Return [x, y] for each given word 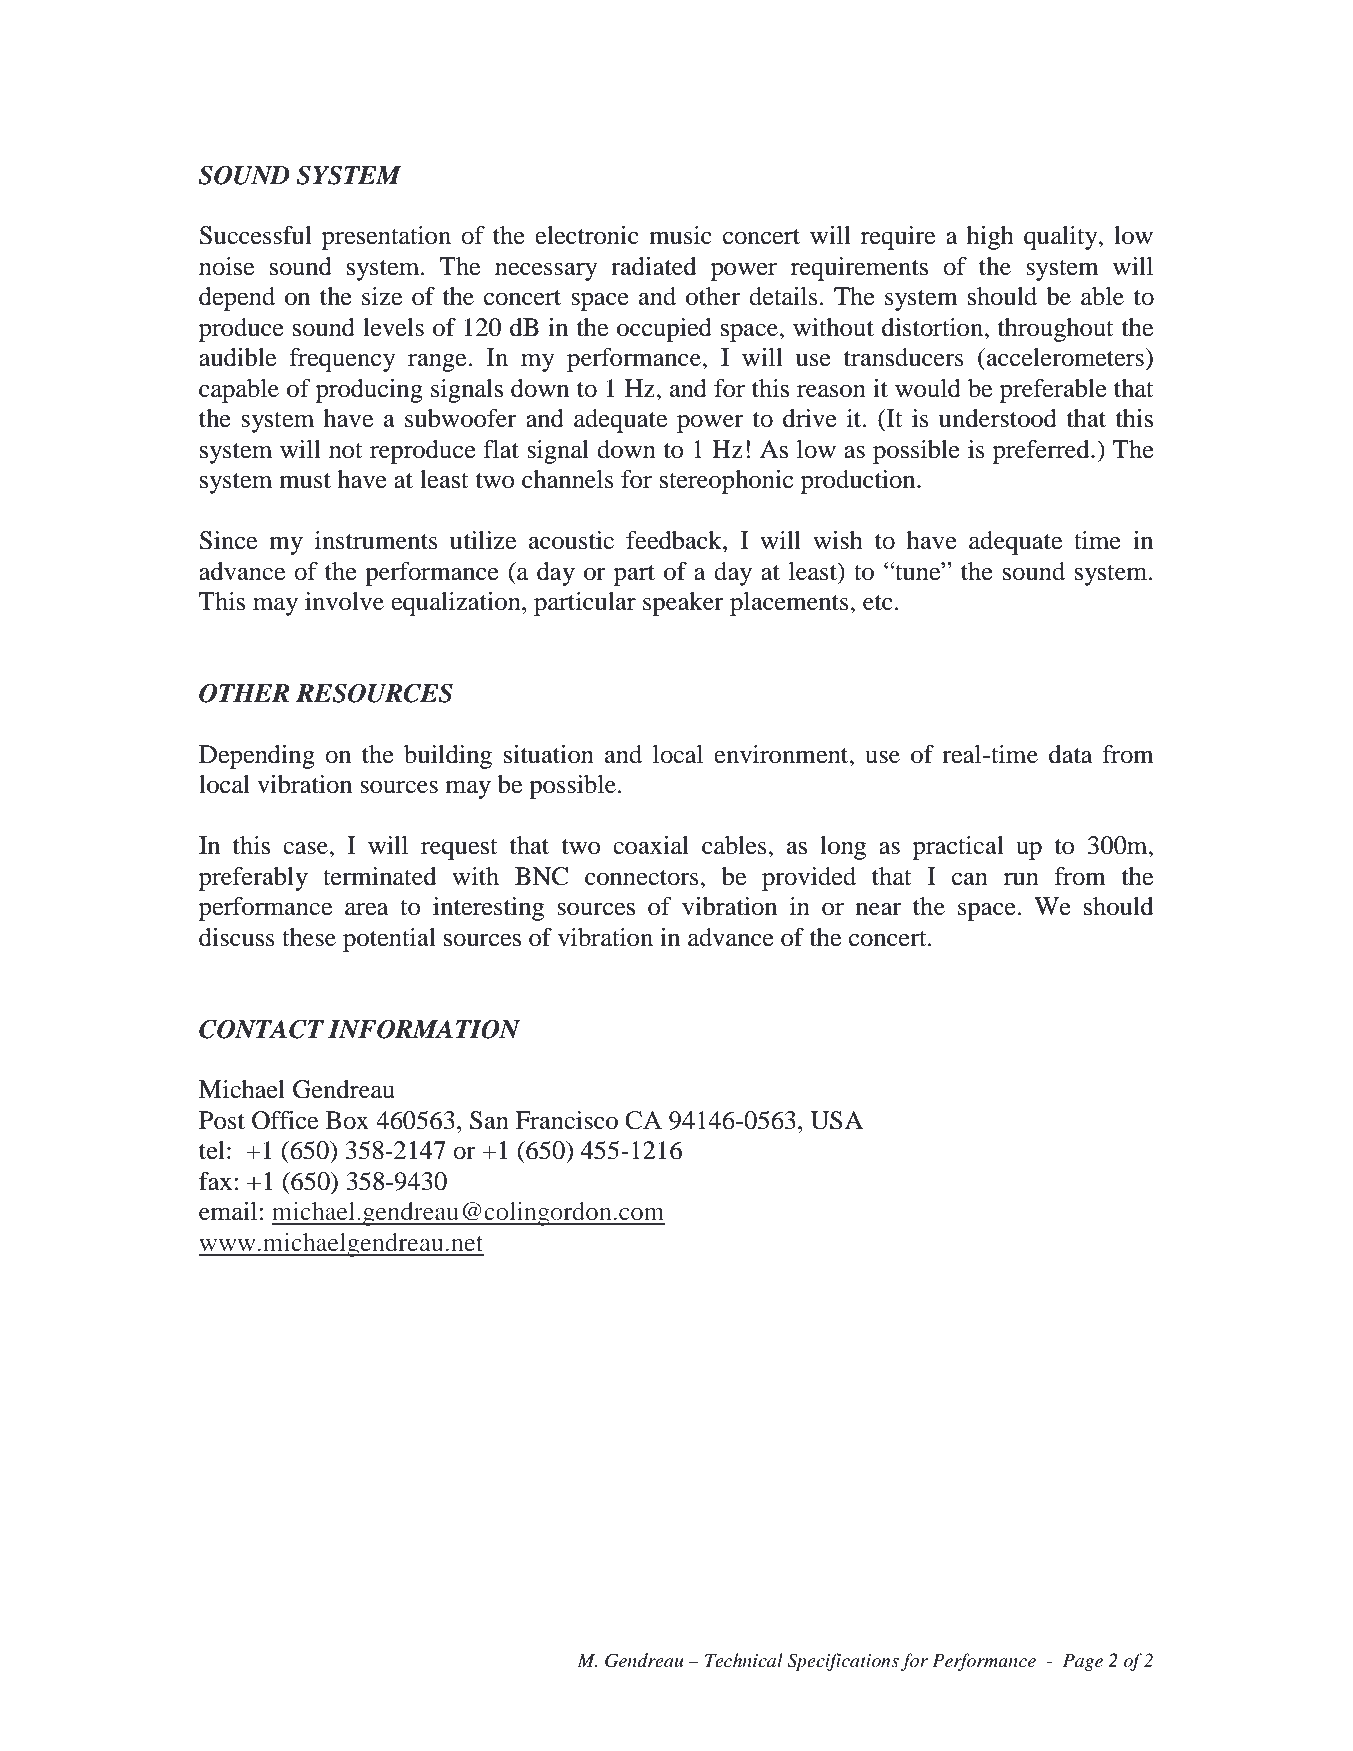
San [489, 1120]
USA [836, 1120]
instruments [376, 540]
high [990, 238]
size [382, 296]
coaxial [651, 845]
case [306, 848]
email [229, 1211]
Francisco [567, 1120]
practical [958, 848]
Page [1083, 1662]
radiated [654, 266]
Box [347, 1120]
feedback [675, 540]
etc [878, 603]
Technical [744, 1660]
